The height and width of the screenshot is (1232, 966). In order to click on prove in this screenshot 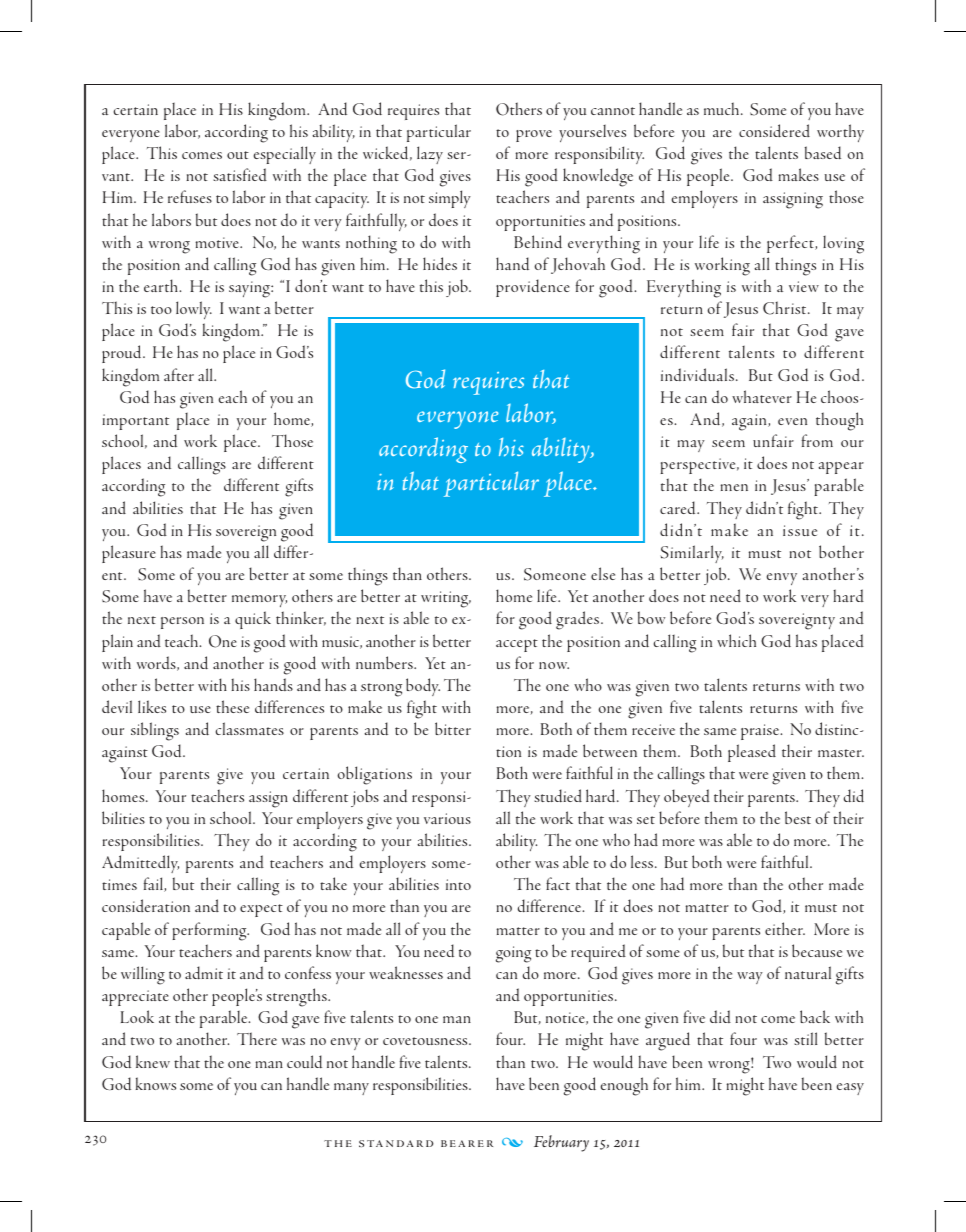, I will do `click(534, 136)`.
